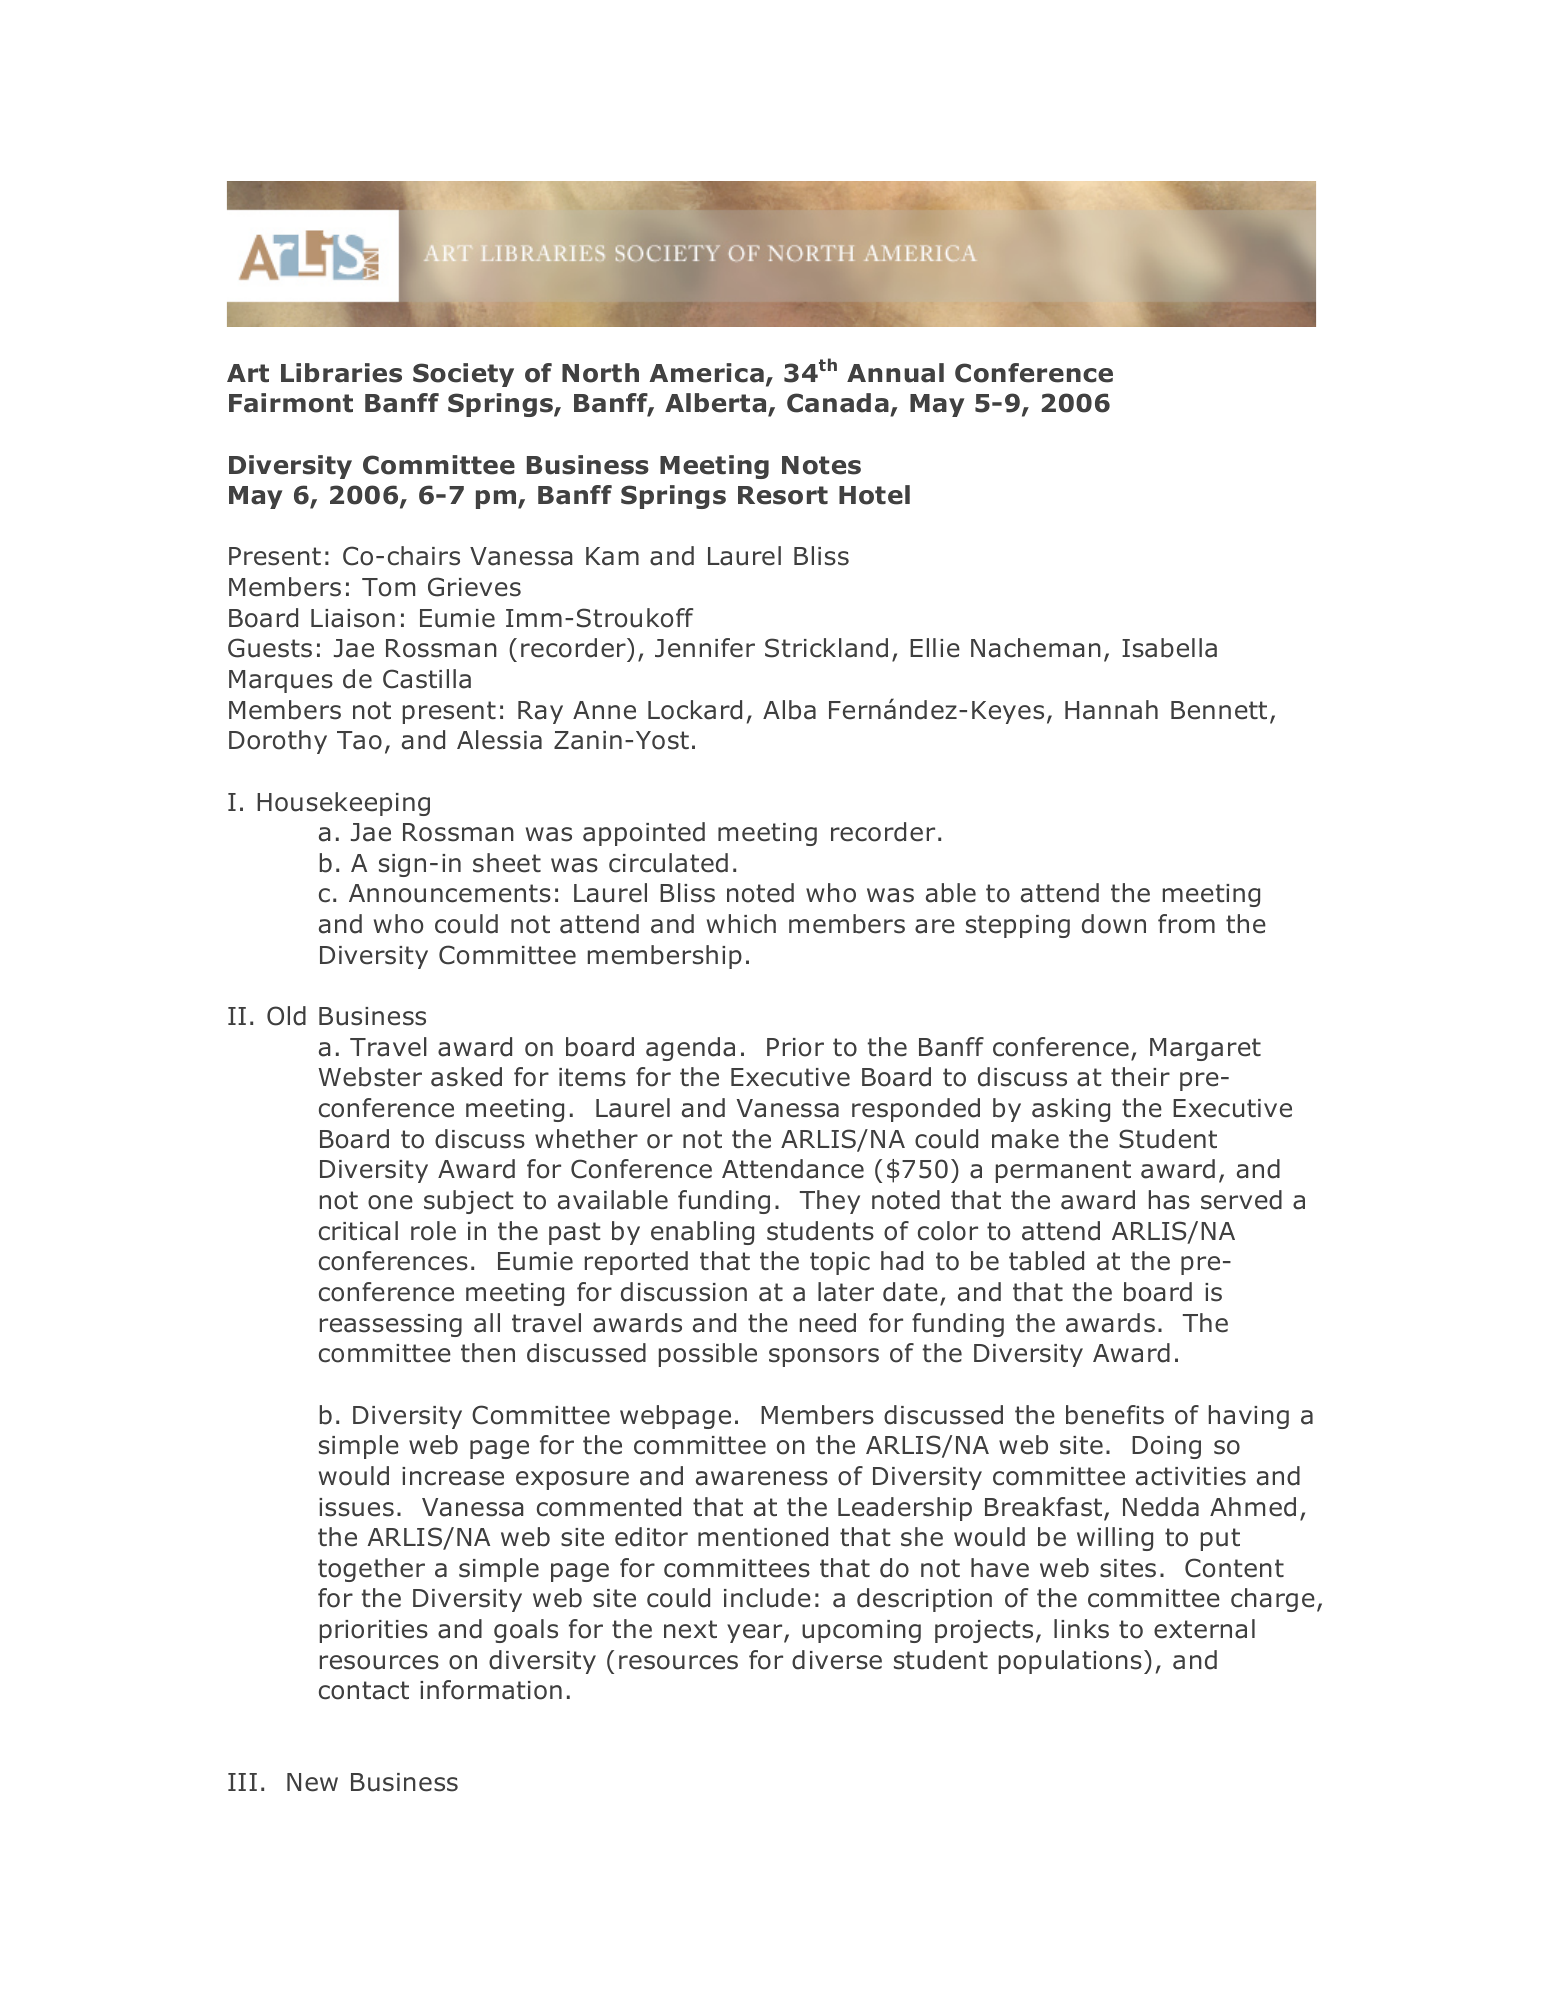 This page has width=1543, height=1997. Describe the element at coordinates (895, 373) in the page. I see `Annual` at that location.
